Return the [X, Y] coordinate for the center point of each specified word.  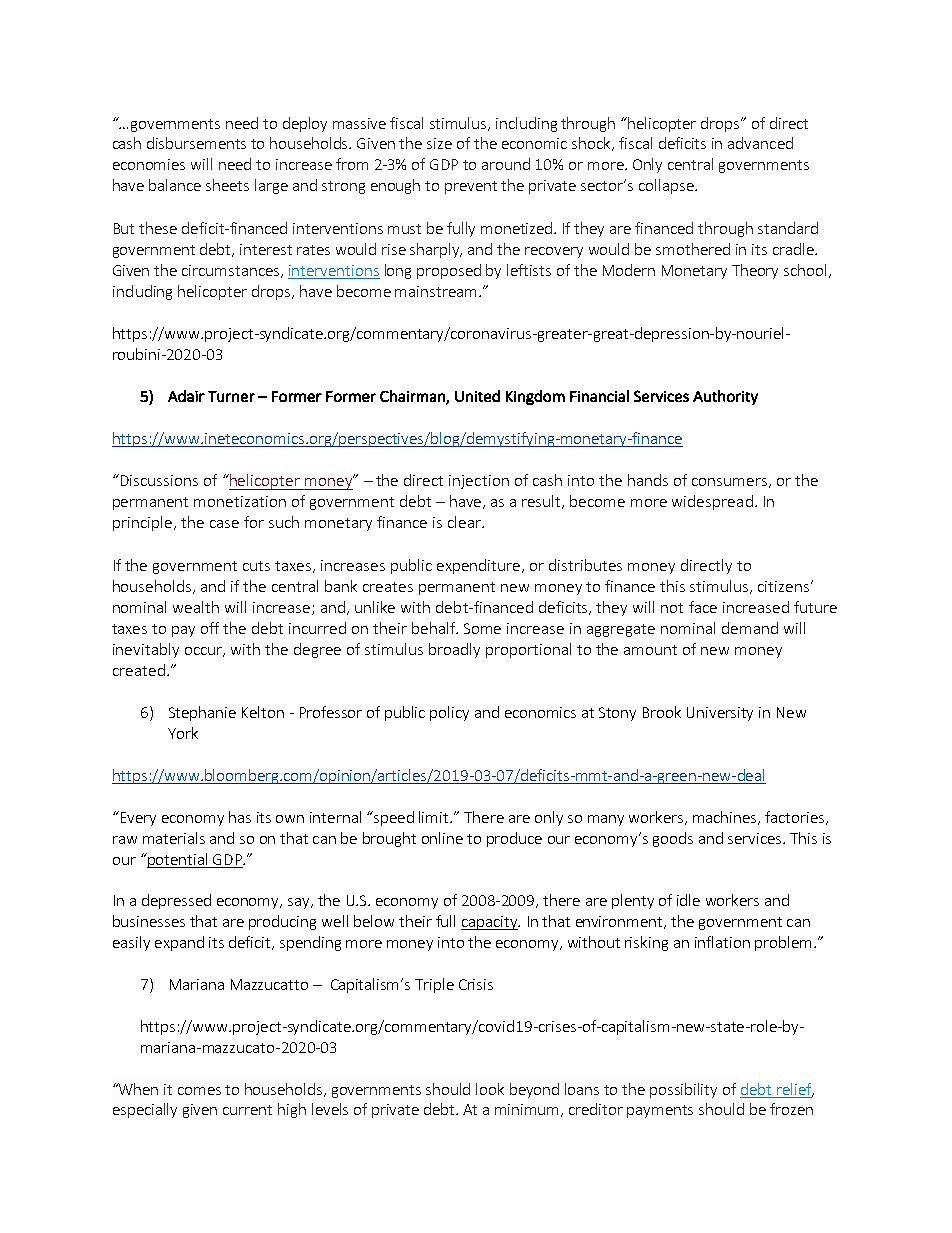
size [439, 143]
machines [726, 818]
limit [435, 817]
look [490, 1089]
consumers [729, 482]
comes [199, 1091]
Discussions [158, 480]
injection [479, 482]
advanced [760, 143]
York [183, 733]
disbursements [196, 143]
